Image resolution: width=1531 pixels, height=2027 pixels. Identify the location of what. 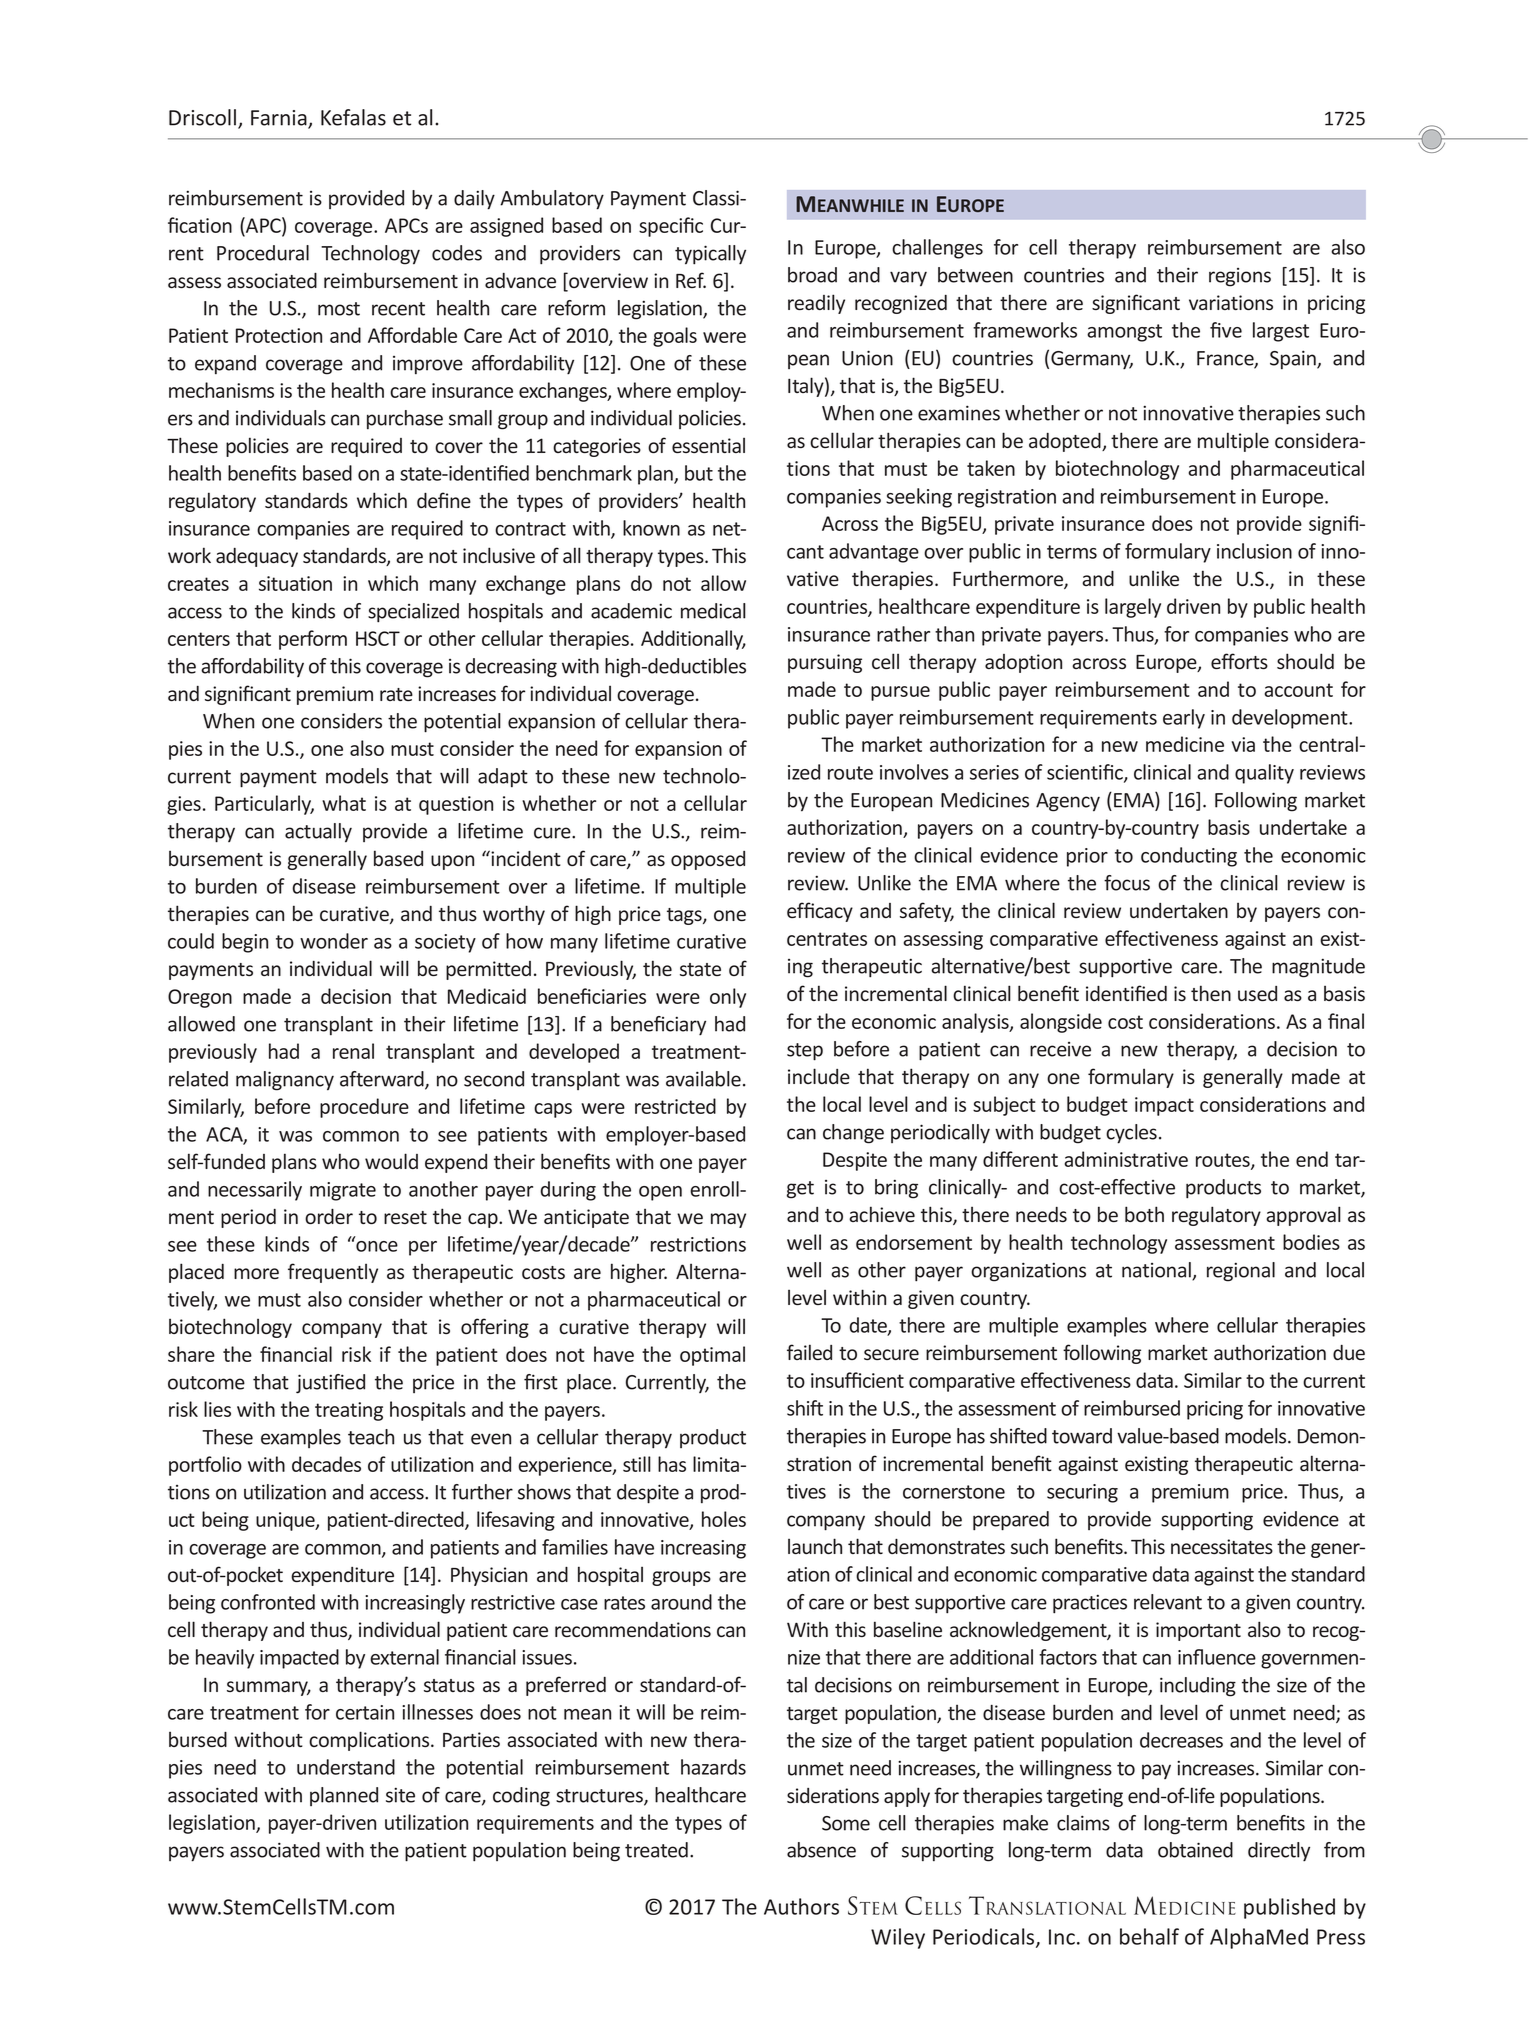
(344, 803).
